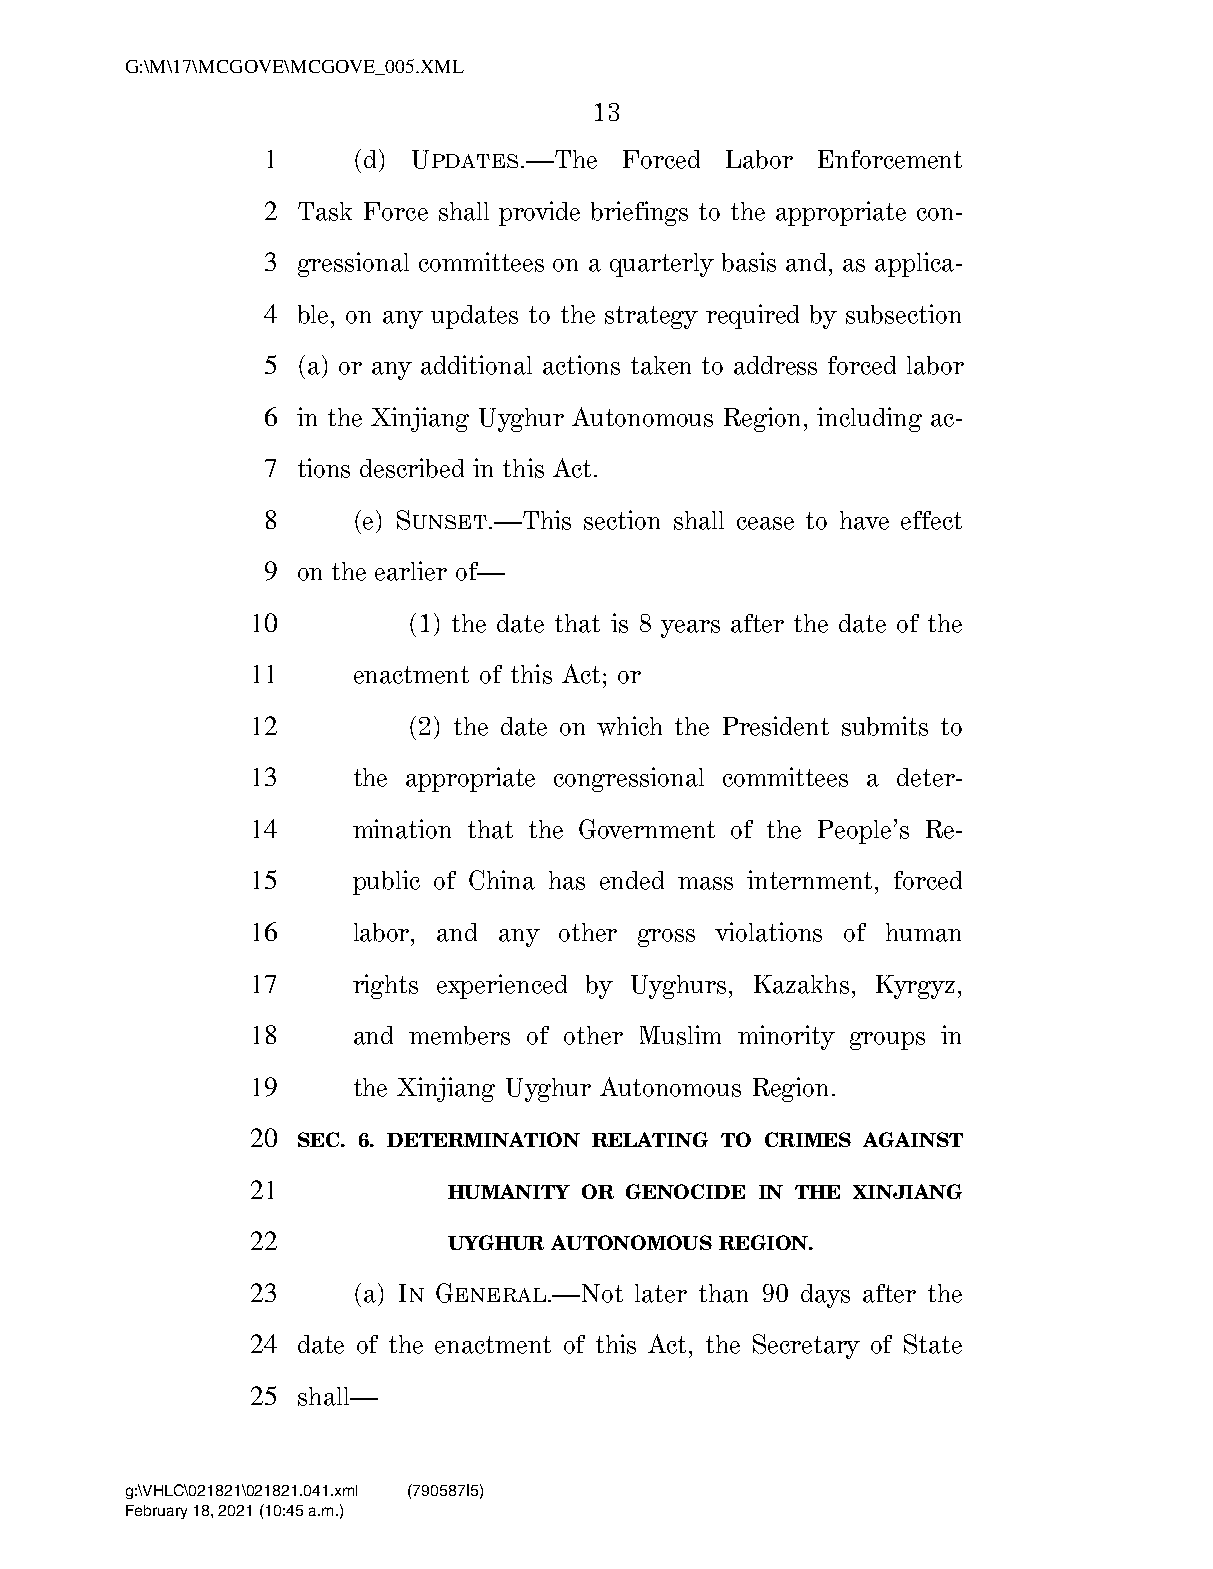  What do you see at coordinates (156, 1512) in the screenshot?
I see `February` at bounding box center [156, 1512].
